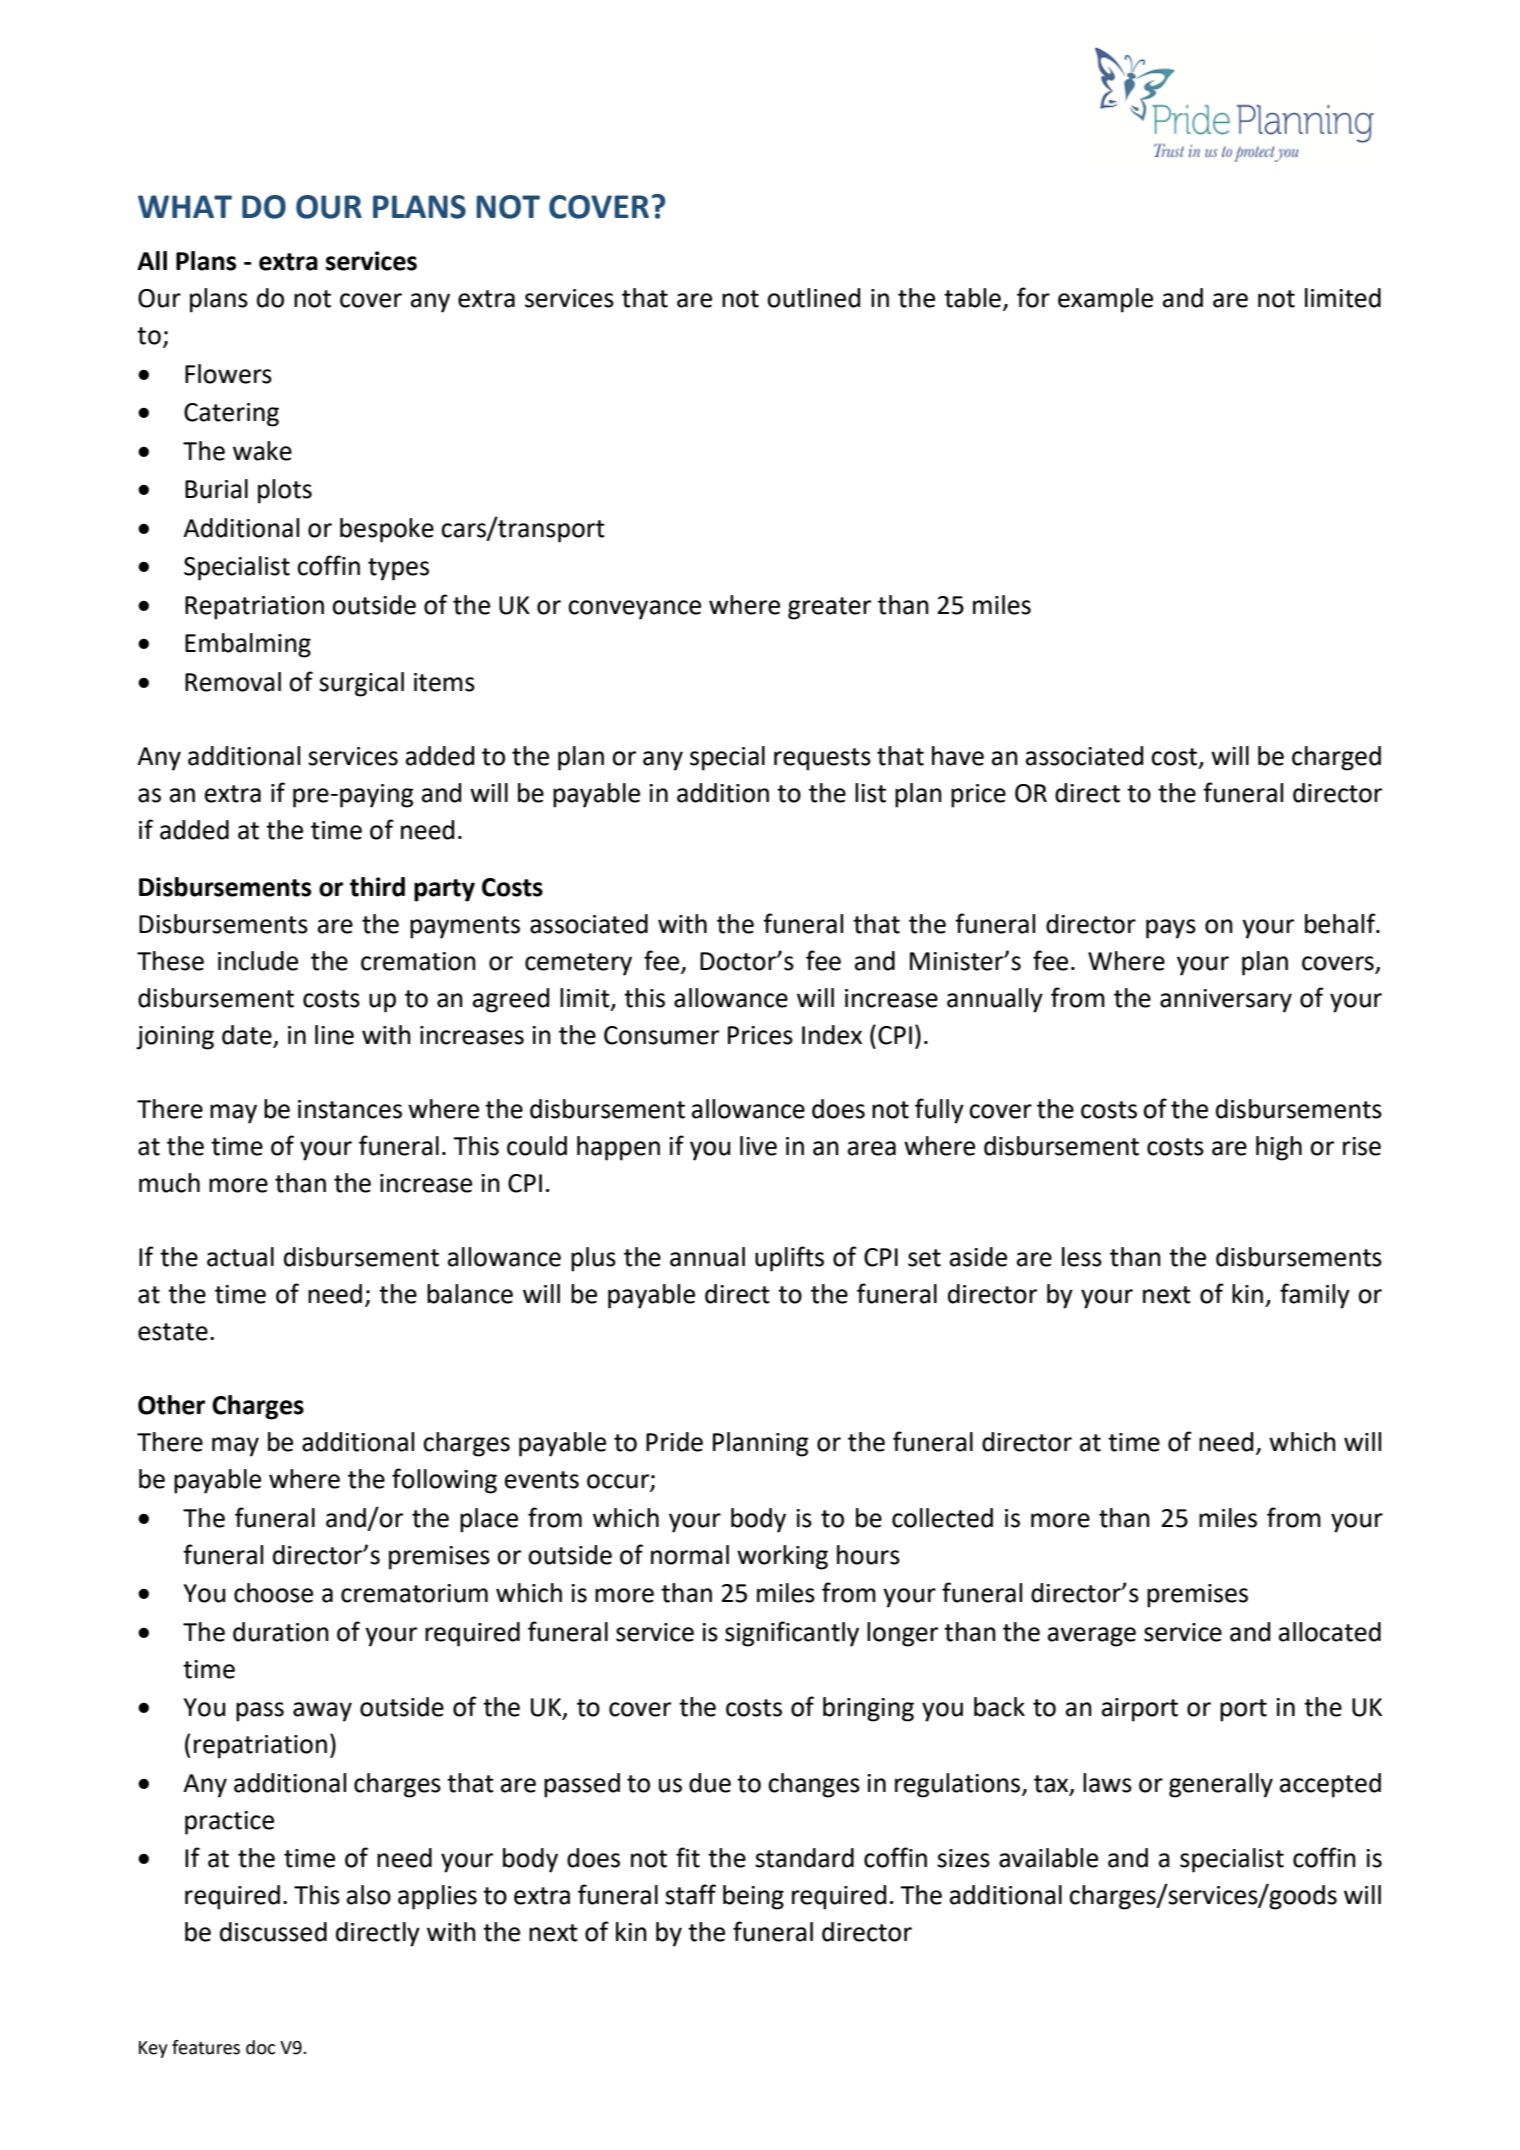  What do you see at coordinates (1336, 758) in the image?
I see `charged` at bounding box center [1336, 758].
